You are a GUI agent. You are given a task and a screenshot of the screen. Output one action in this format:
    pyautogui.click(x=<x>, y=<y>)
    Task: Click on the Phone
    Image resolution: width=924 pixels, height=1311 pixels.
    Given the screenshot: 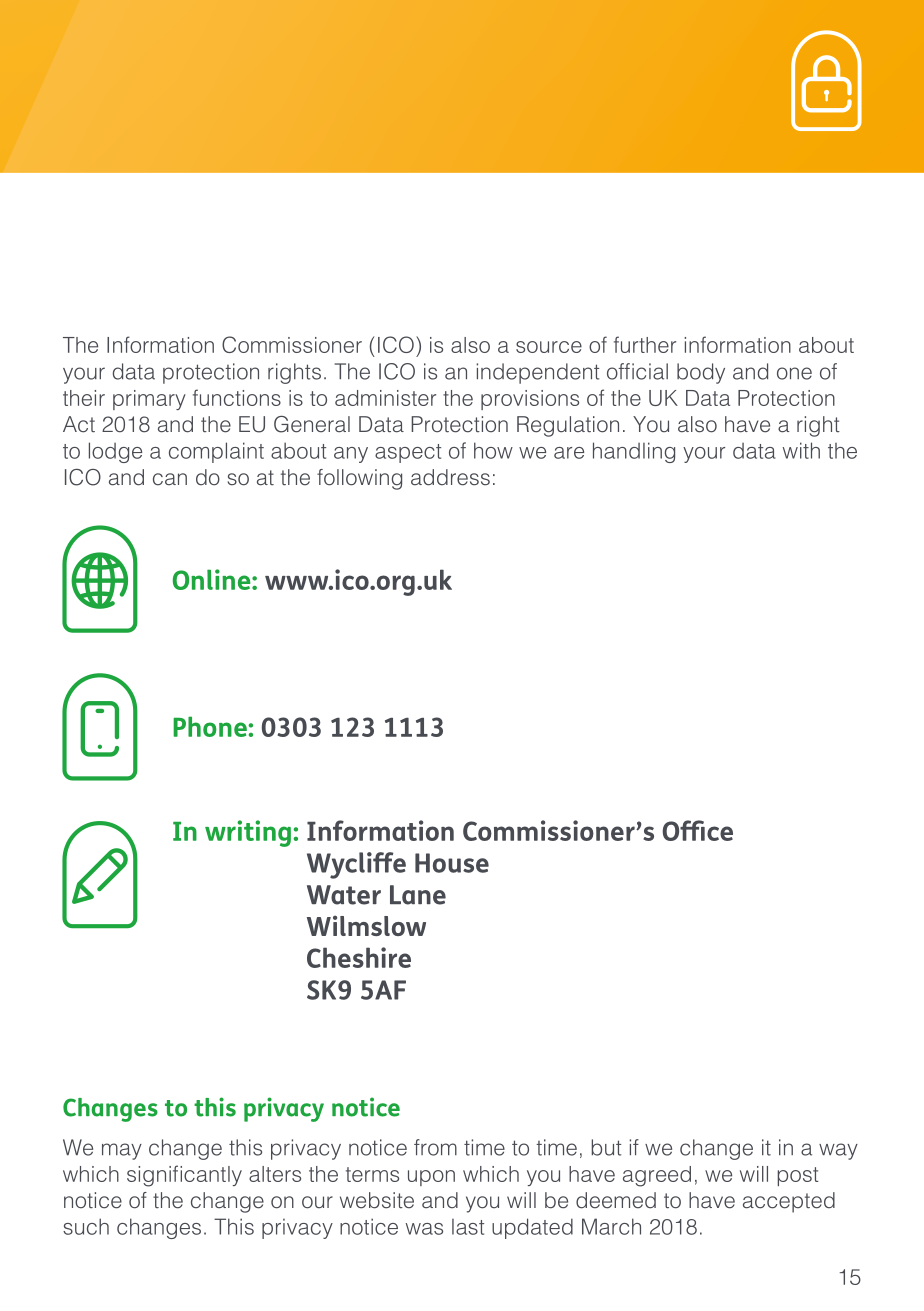 What is the action you would take?
    pyautogui.click(x=211, y=726)
